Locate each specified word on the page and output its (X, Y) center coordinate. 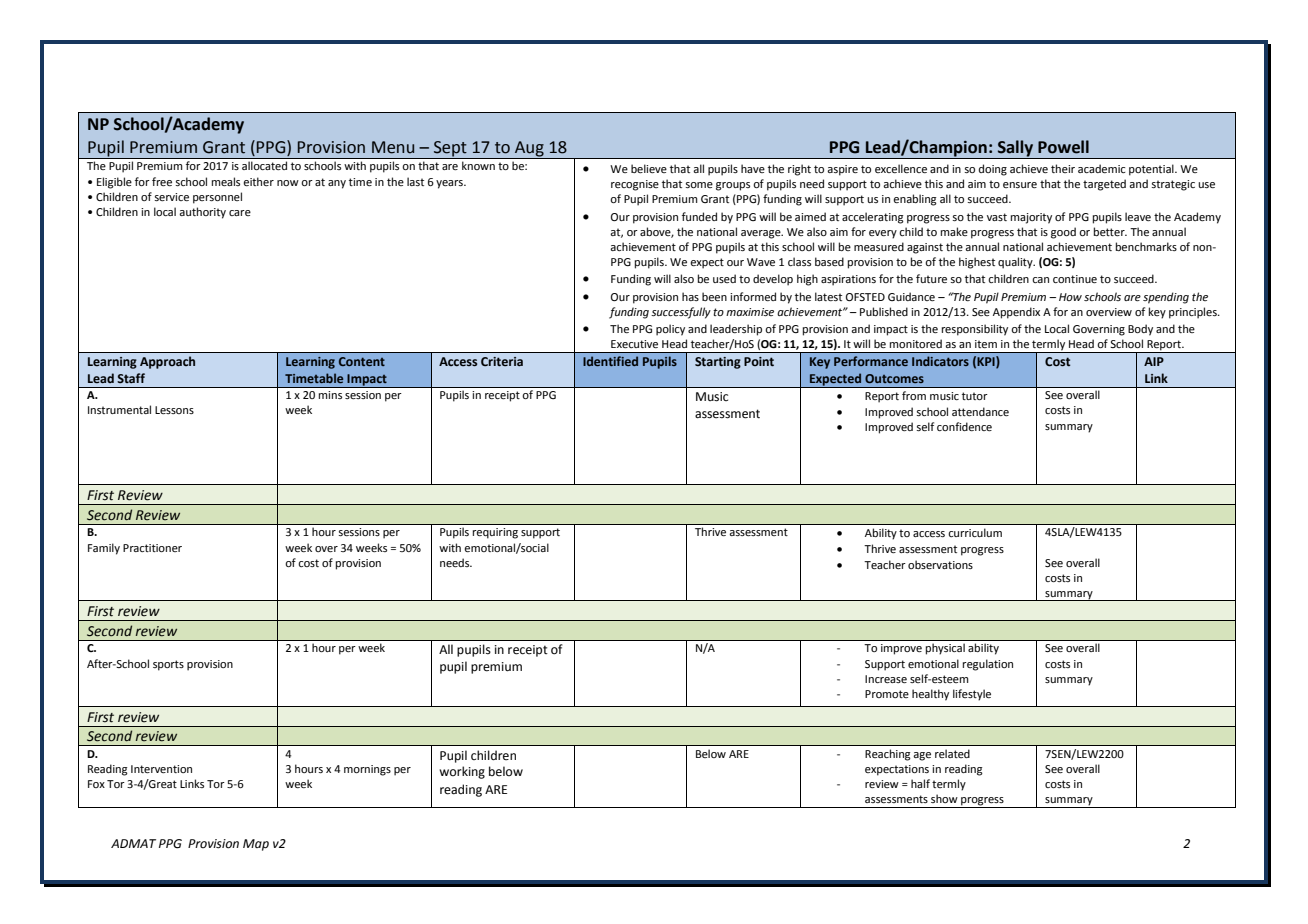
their (1063, 168)
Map (256, 845)
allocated (264, 165)
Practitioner (152, 548)
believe (649, 168)
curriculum (975, 532)
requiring (495, 533)
